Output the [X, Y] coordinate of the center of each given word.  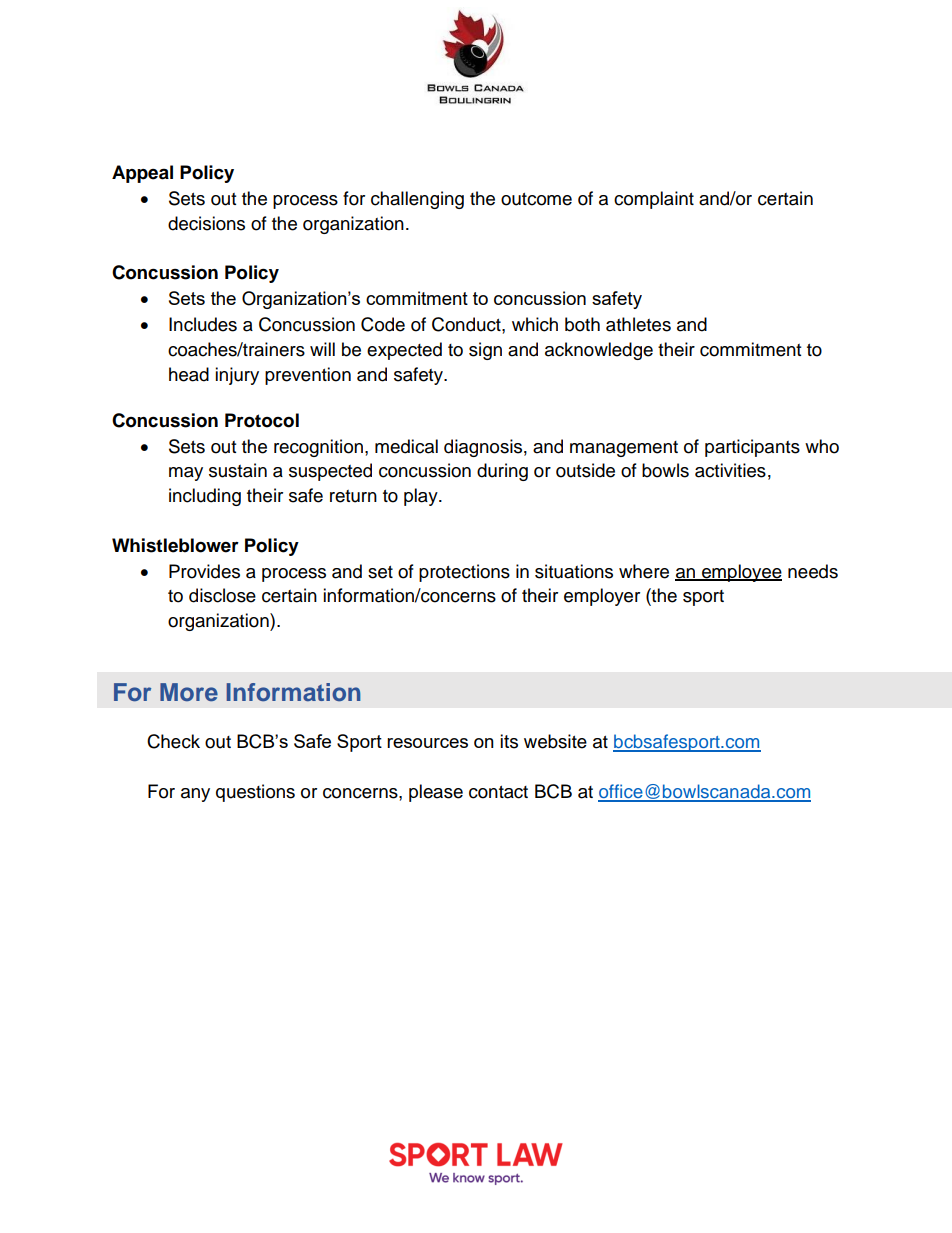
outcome [536, 199]
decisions [206, 223]
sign [485, 351]
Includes [203, 324]
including [205, 497]
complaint [654, 200]
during [502, 472]
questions [255, 793]
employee [741, 573]
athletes [638, 324]
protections [464, 573]
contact [498, 792]
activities [730, 470]
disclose [222, 595]
